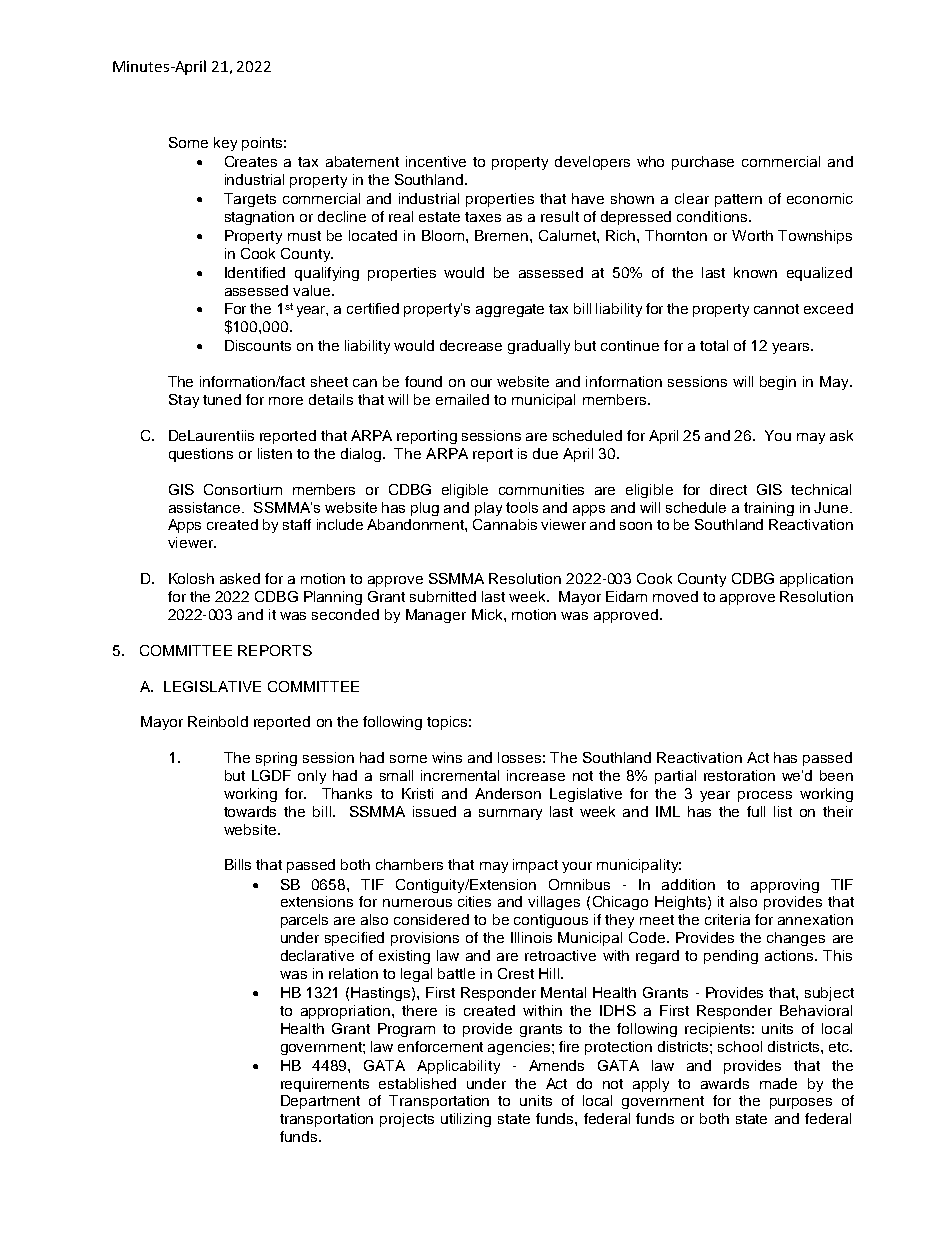 This screenshot has width=952, height=1233. I want to click on taxes, so click(483, 217).
